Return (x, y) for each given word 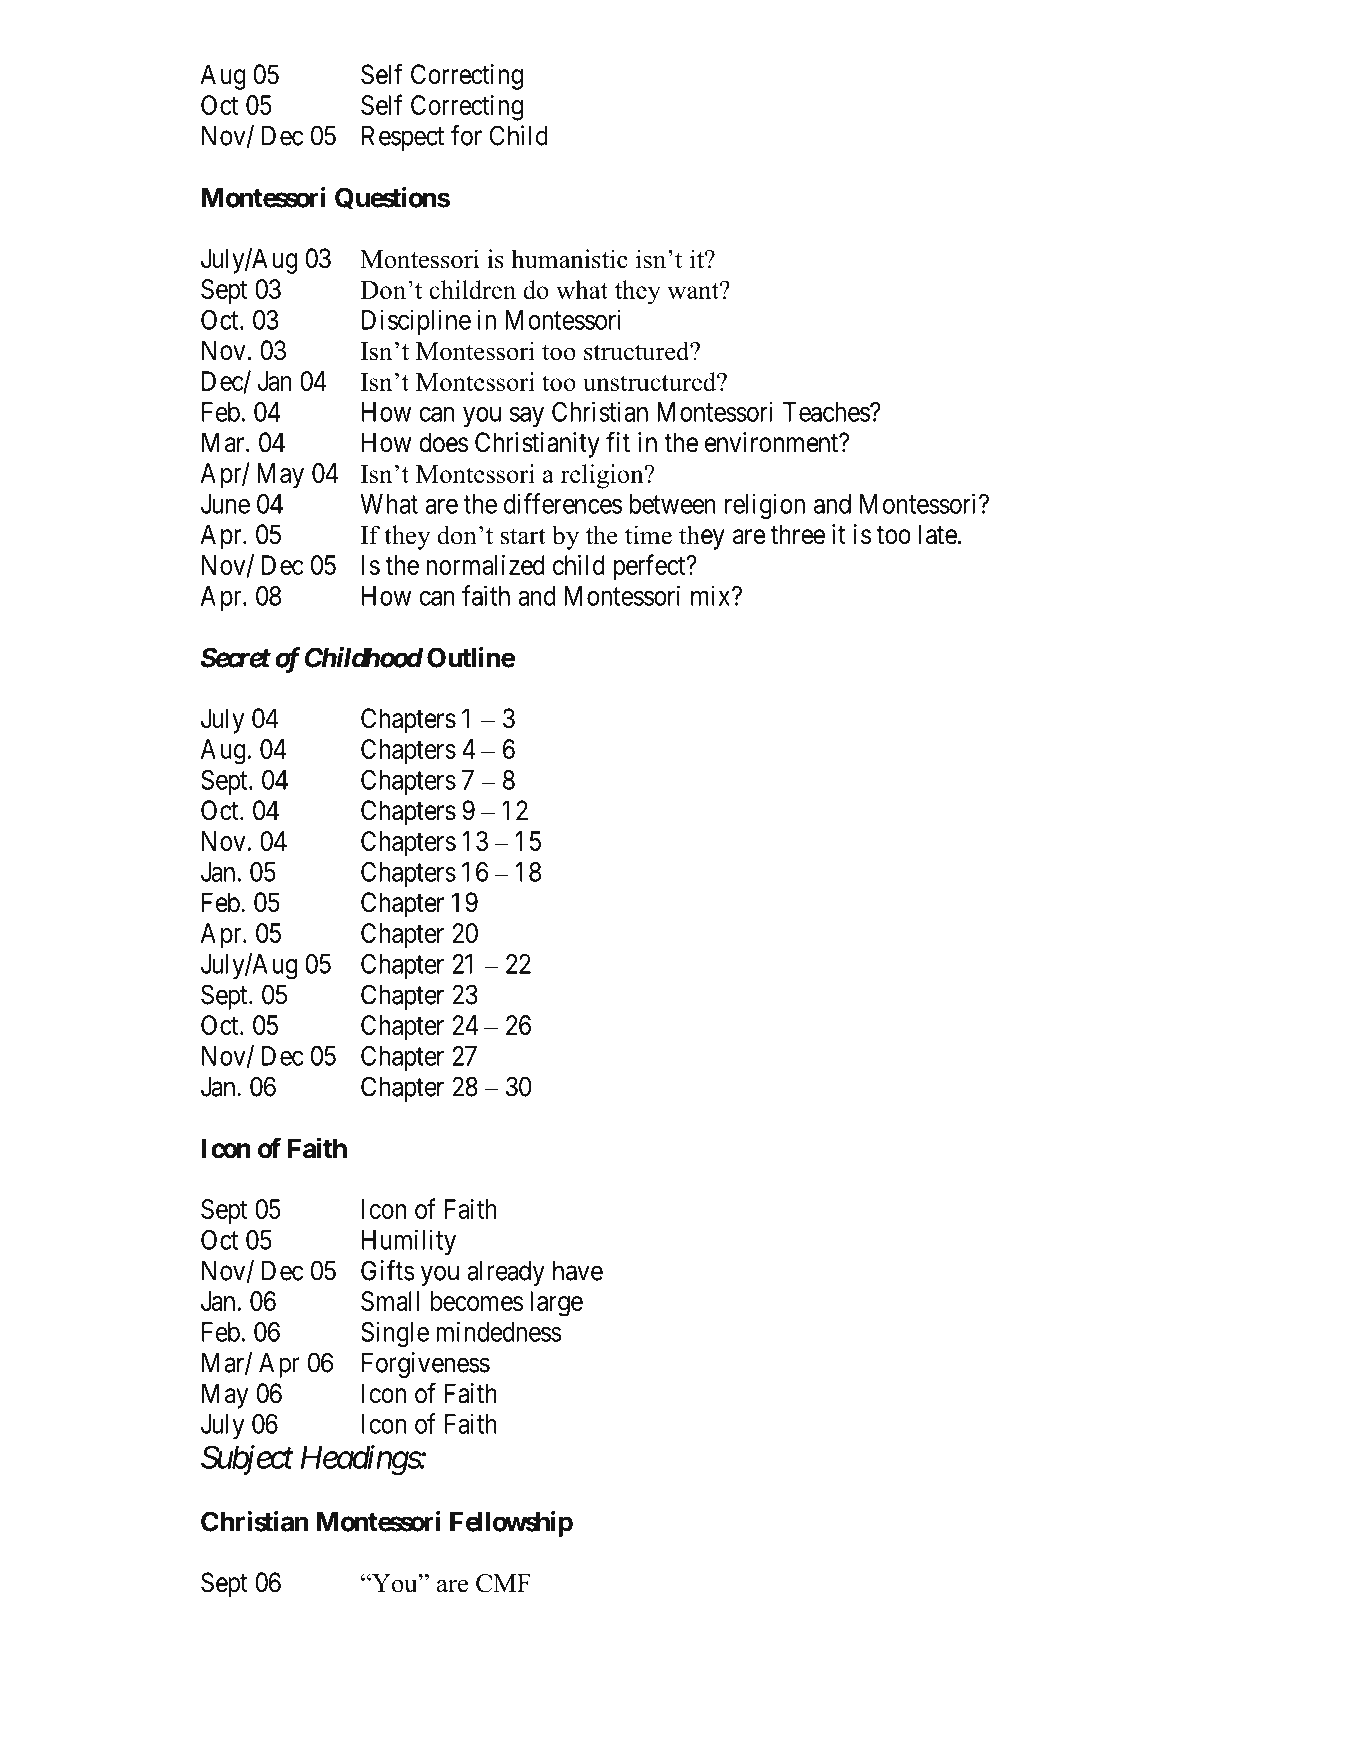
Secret (236, 657)
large (556, 1304)
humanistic (570, 259)
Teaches (827, 412)
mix (712, 595)
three (798, 534)
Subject (247, 1460)
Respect (403, 138)
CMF (503, 1583)
